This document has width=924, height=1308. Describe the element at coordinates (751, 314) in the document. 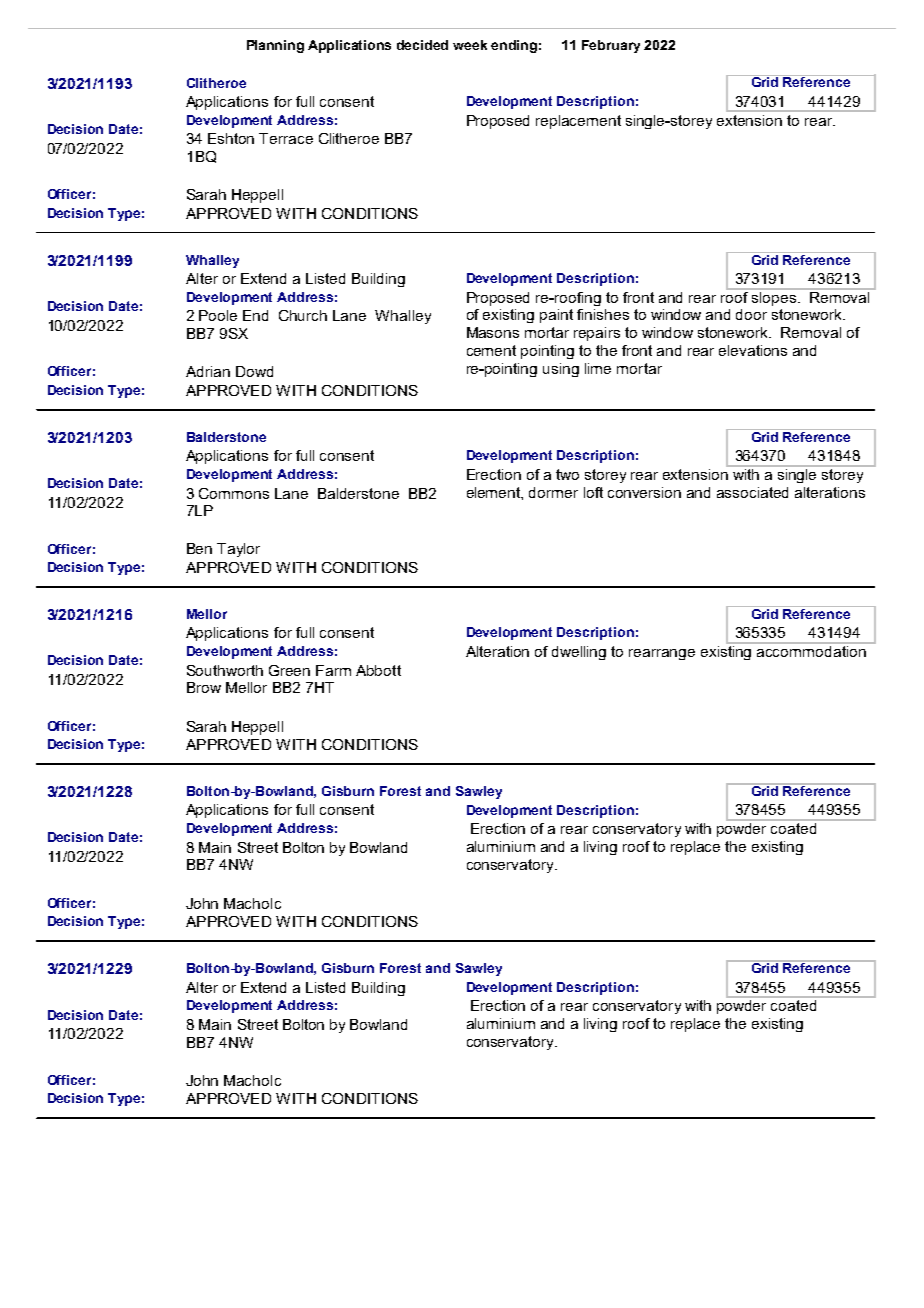

I see `door` at that location.
